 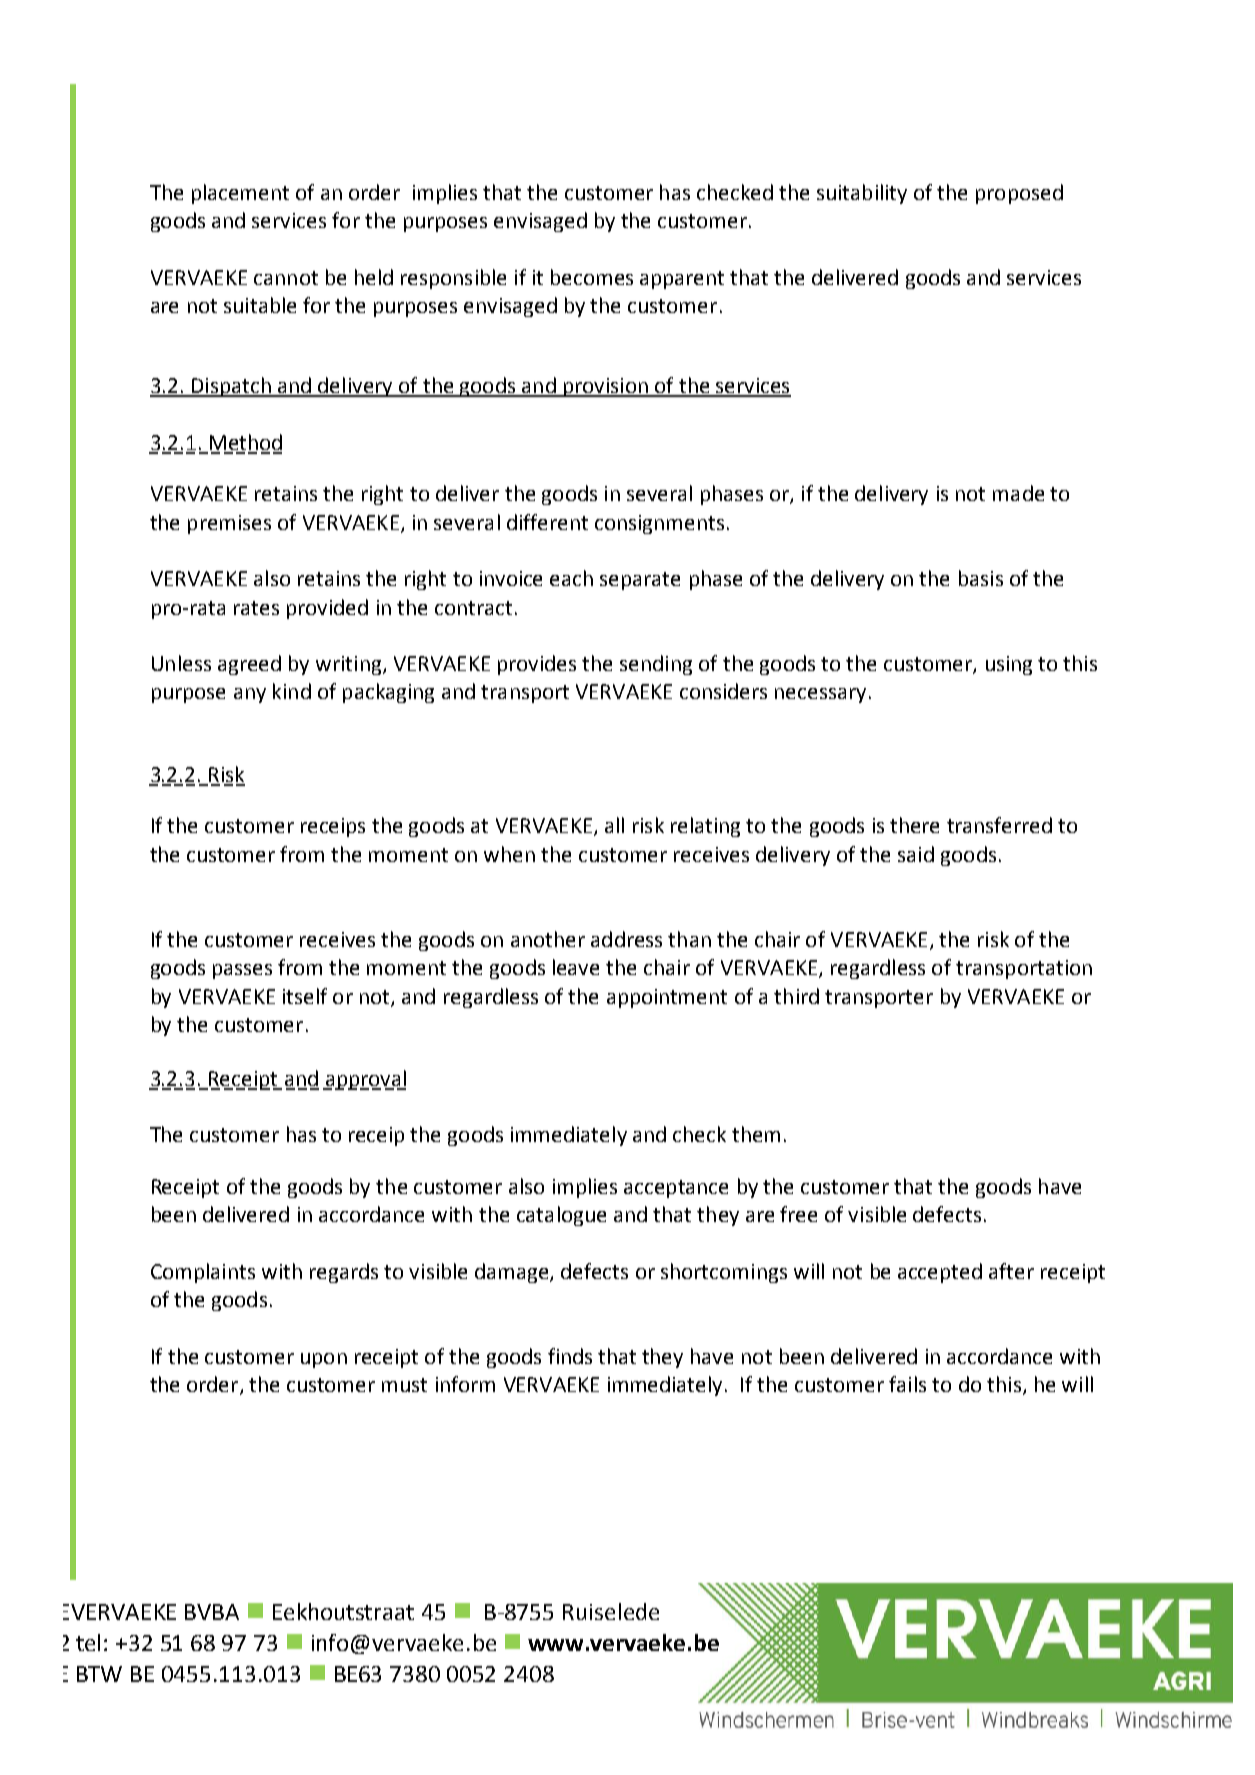 I want to click on any, so click(x=250, y=695).
